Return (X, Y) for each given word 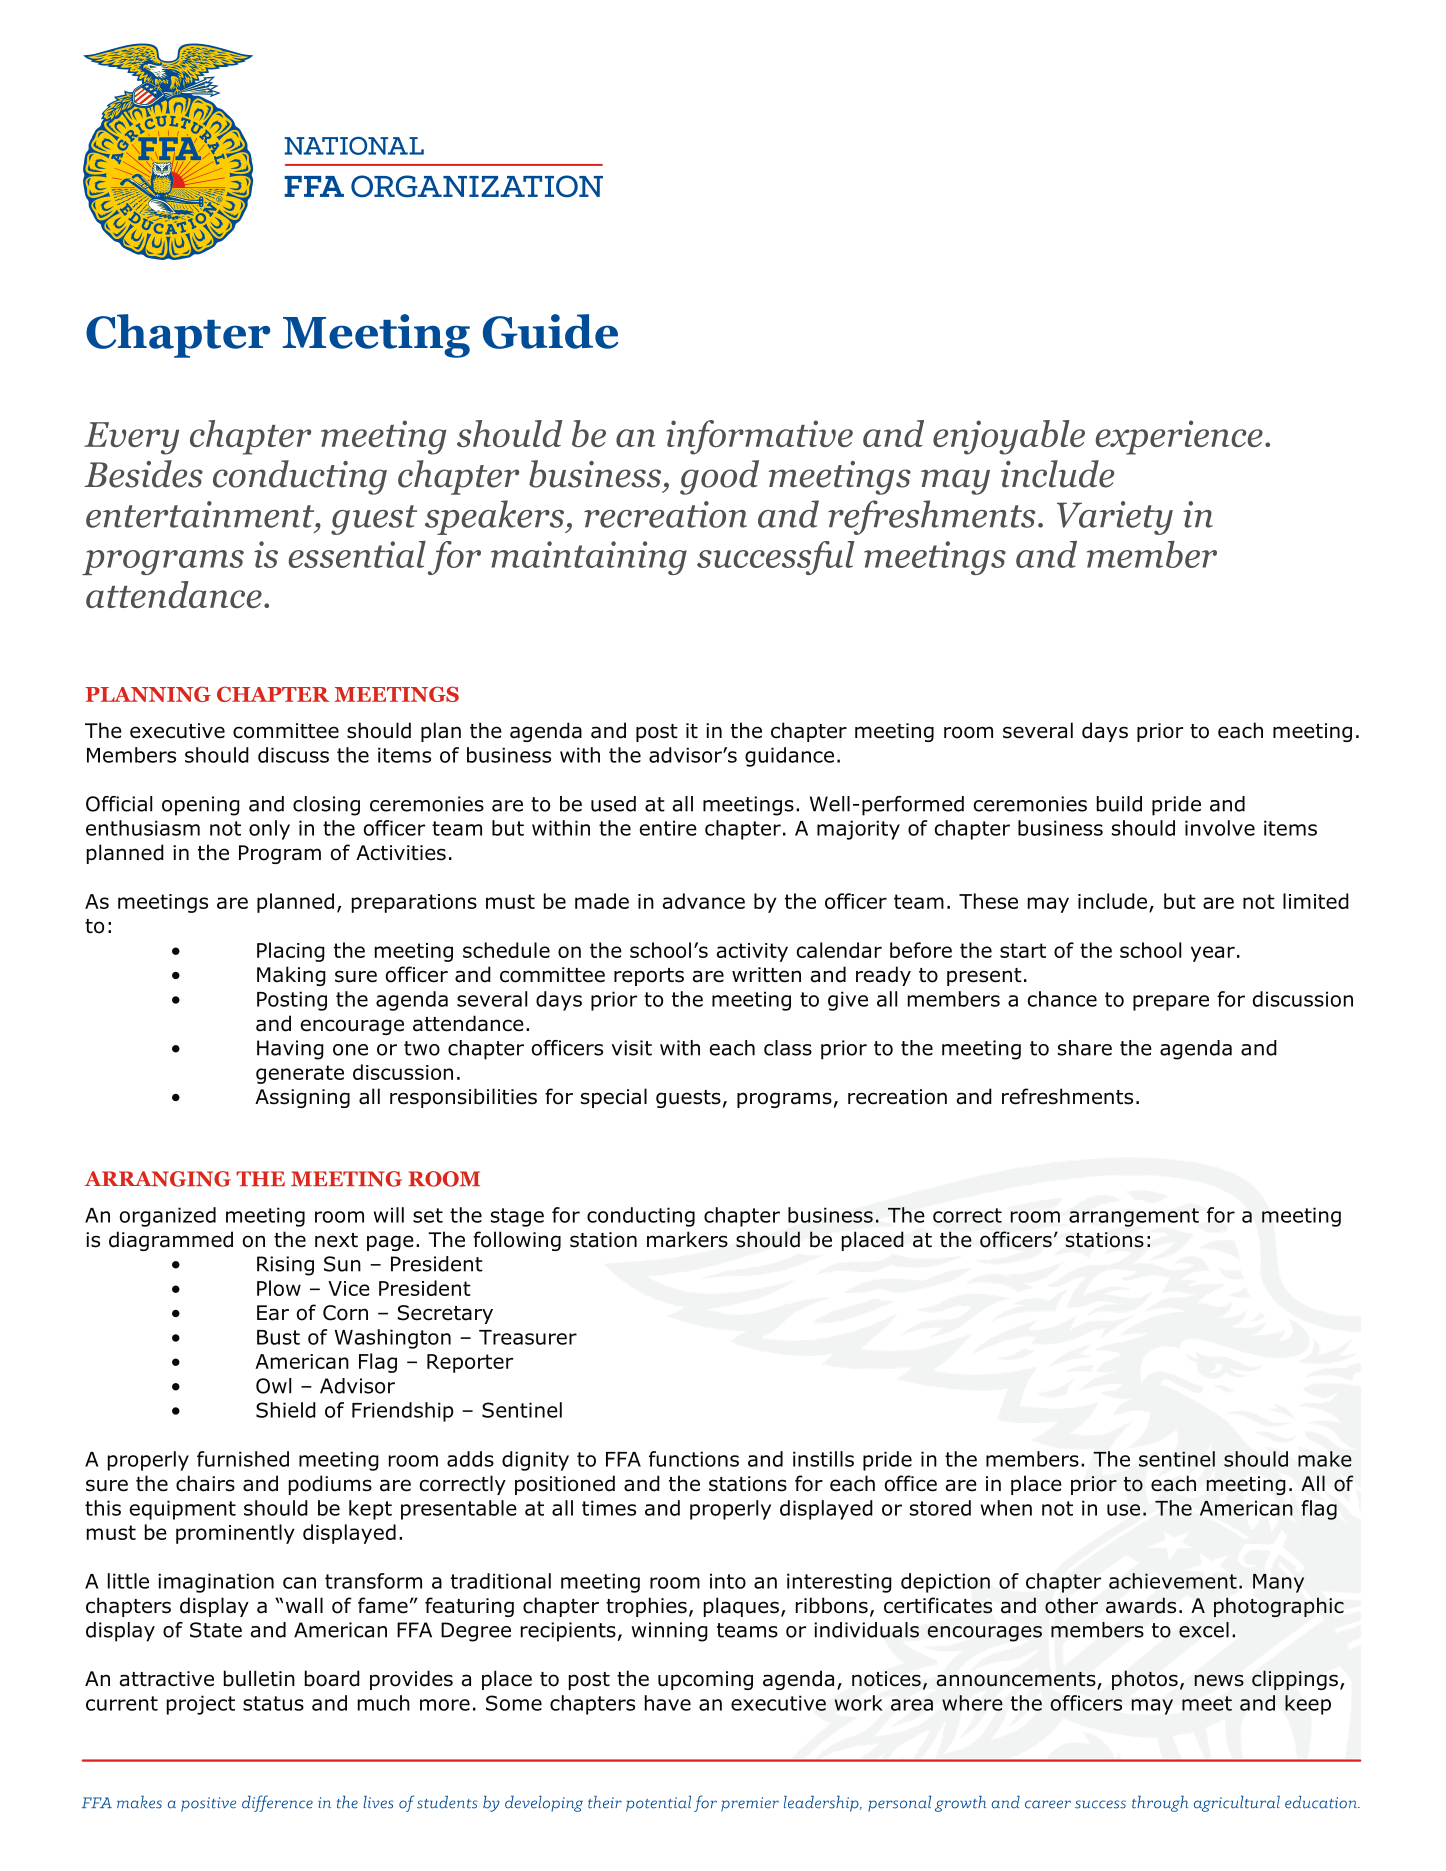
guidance (789, 757)
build (1119, 804)
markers (687, 1239)
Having (290, 1050)
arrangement (1134, 1217)
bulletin (259, 1678)
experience (1179, 437)
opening (201, 806)
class (788, 1048)
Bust (278, 1337)
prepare (1171, 1003)
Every (131, 438)
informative (759, 437)
